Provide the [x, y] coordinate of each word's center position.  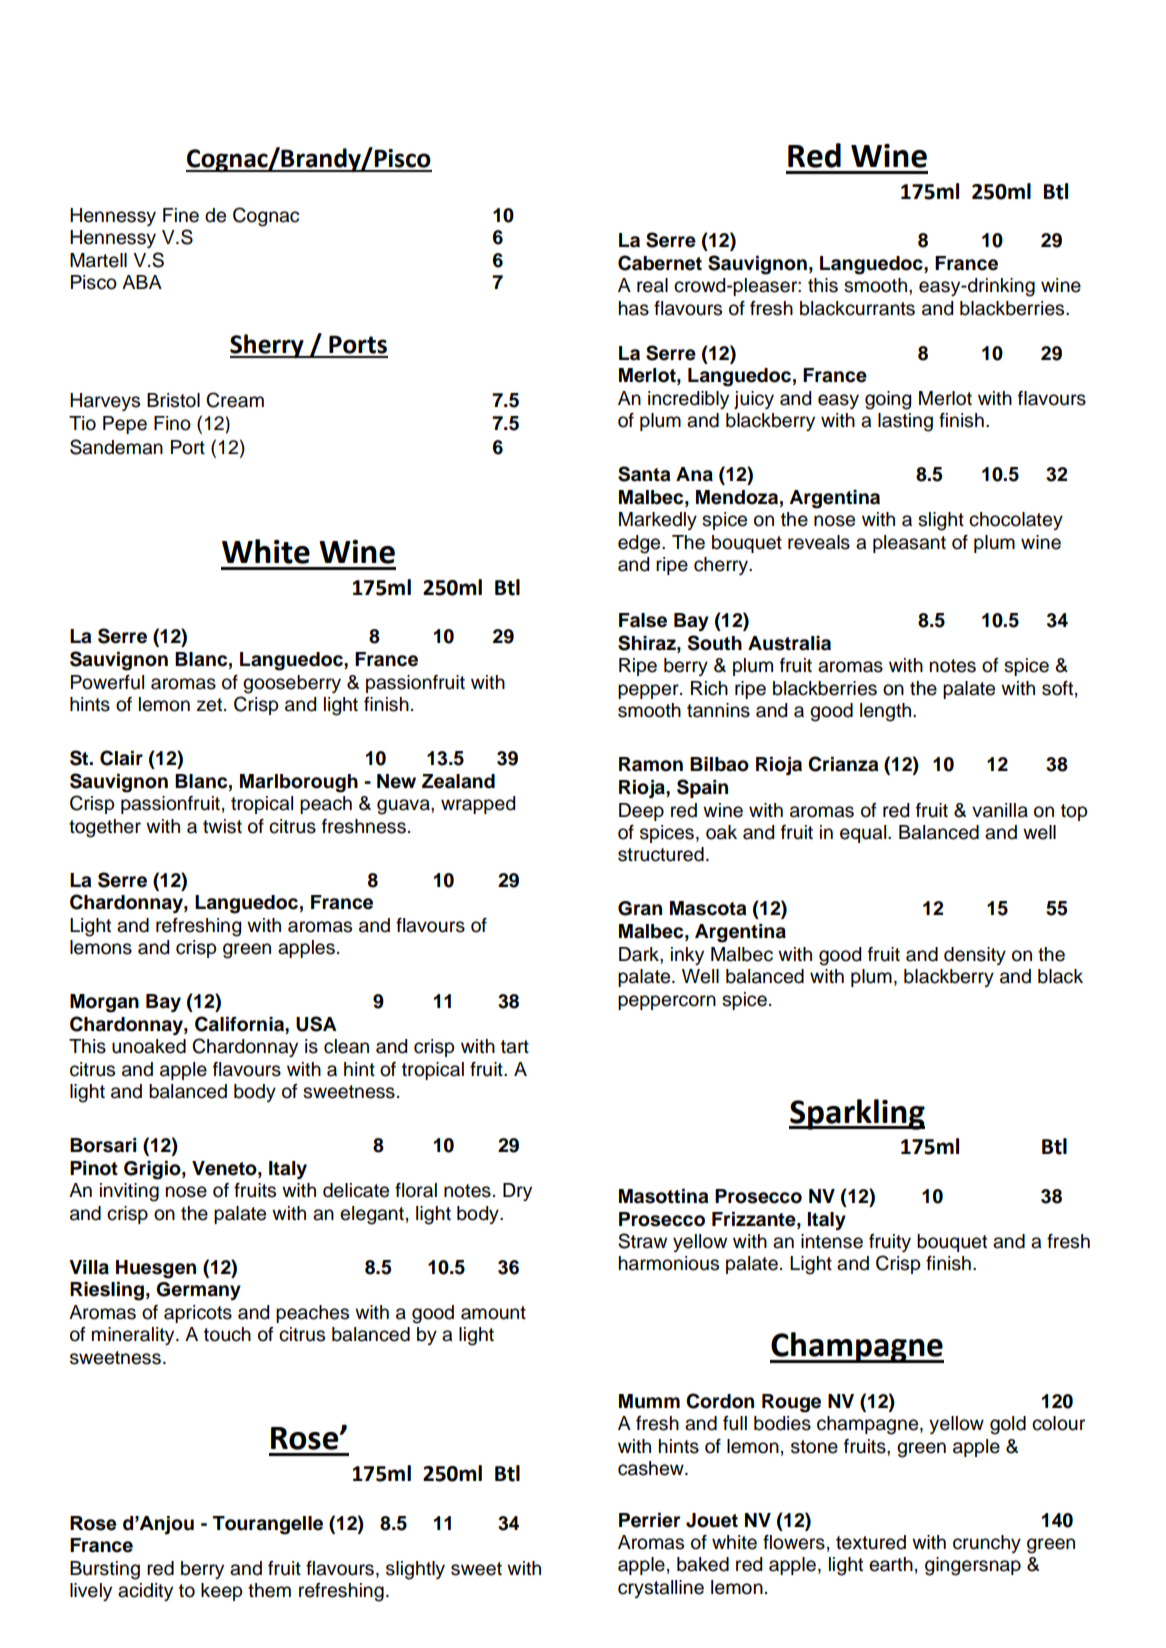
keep [221, 1592]
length [887, 712]
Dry [517, 1192]
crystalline [661, 1589]
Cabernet [660, 263]
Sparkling [857, 1114]
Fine [181, 215]
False [643, 620]
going [888, 400]
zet [211, 705]
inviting [129, 1192]
